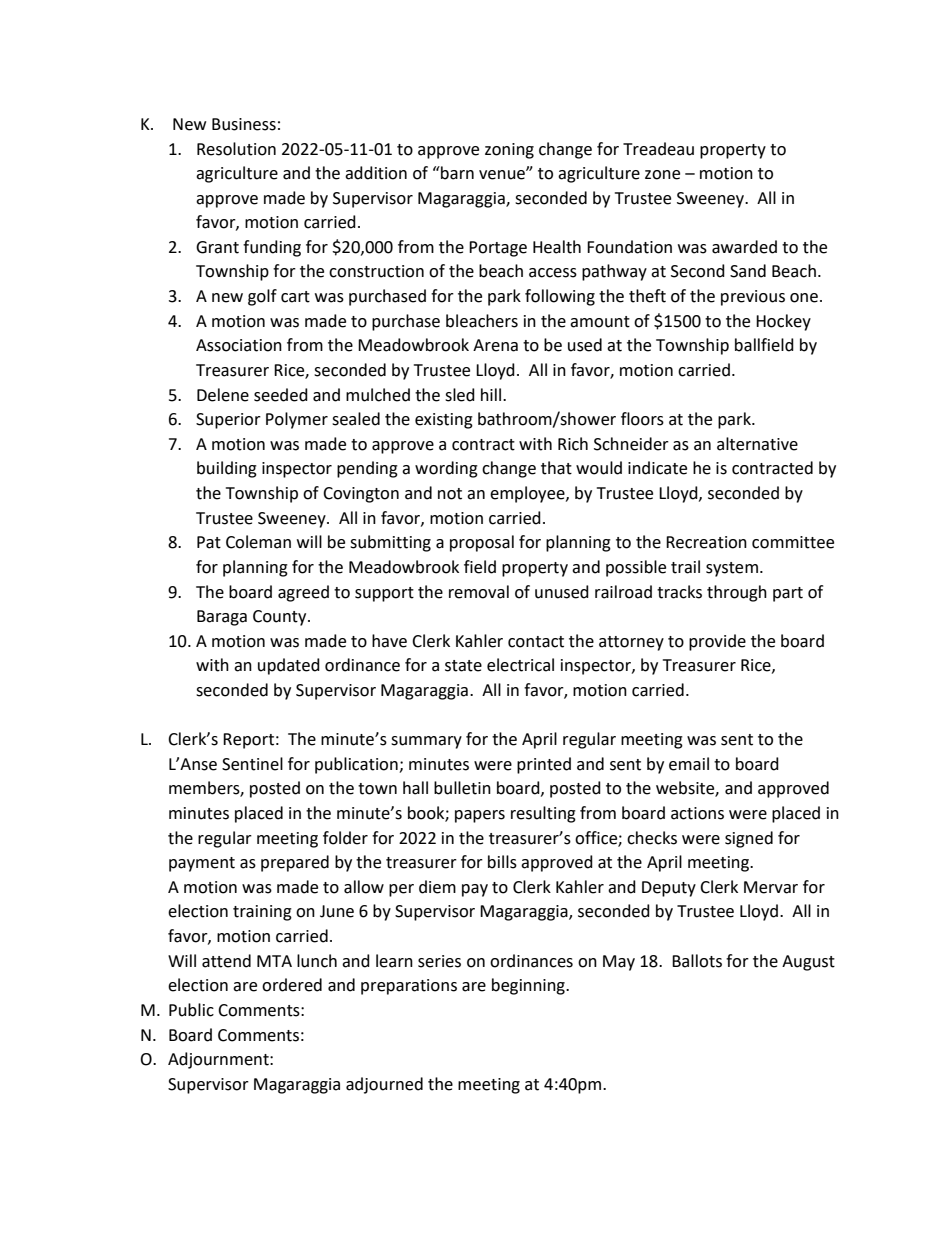 The height and width of the document is (1233, 952). What do you see at coordinates (292, 985) in the document?
I see `ordered` at bounding box center [292, 985].
